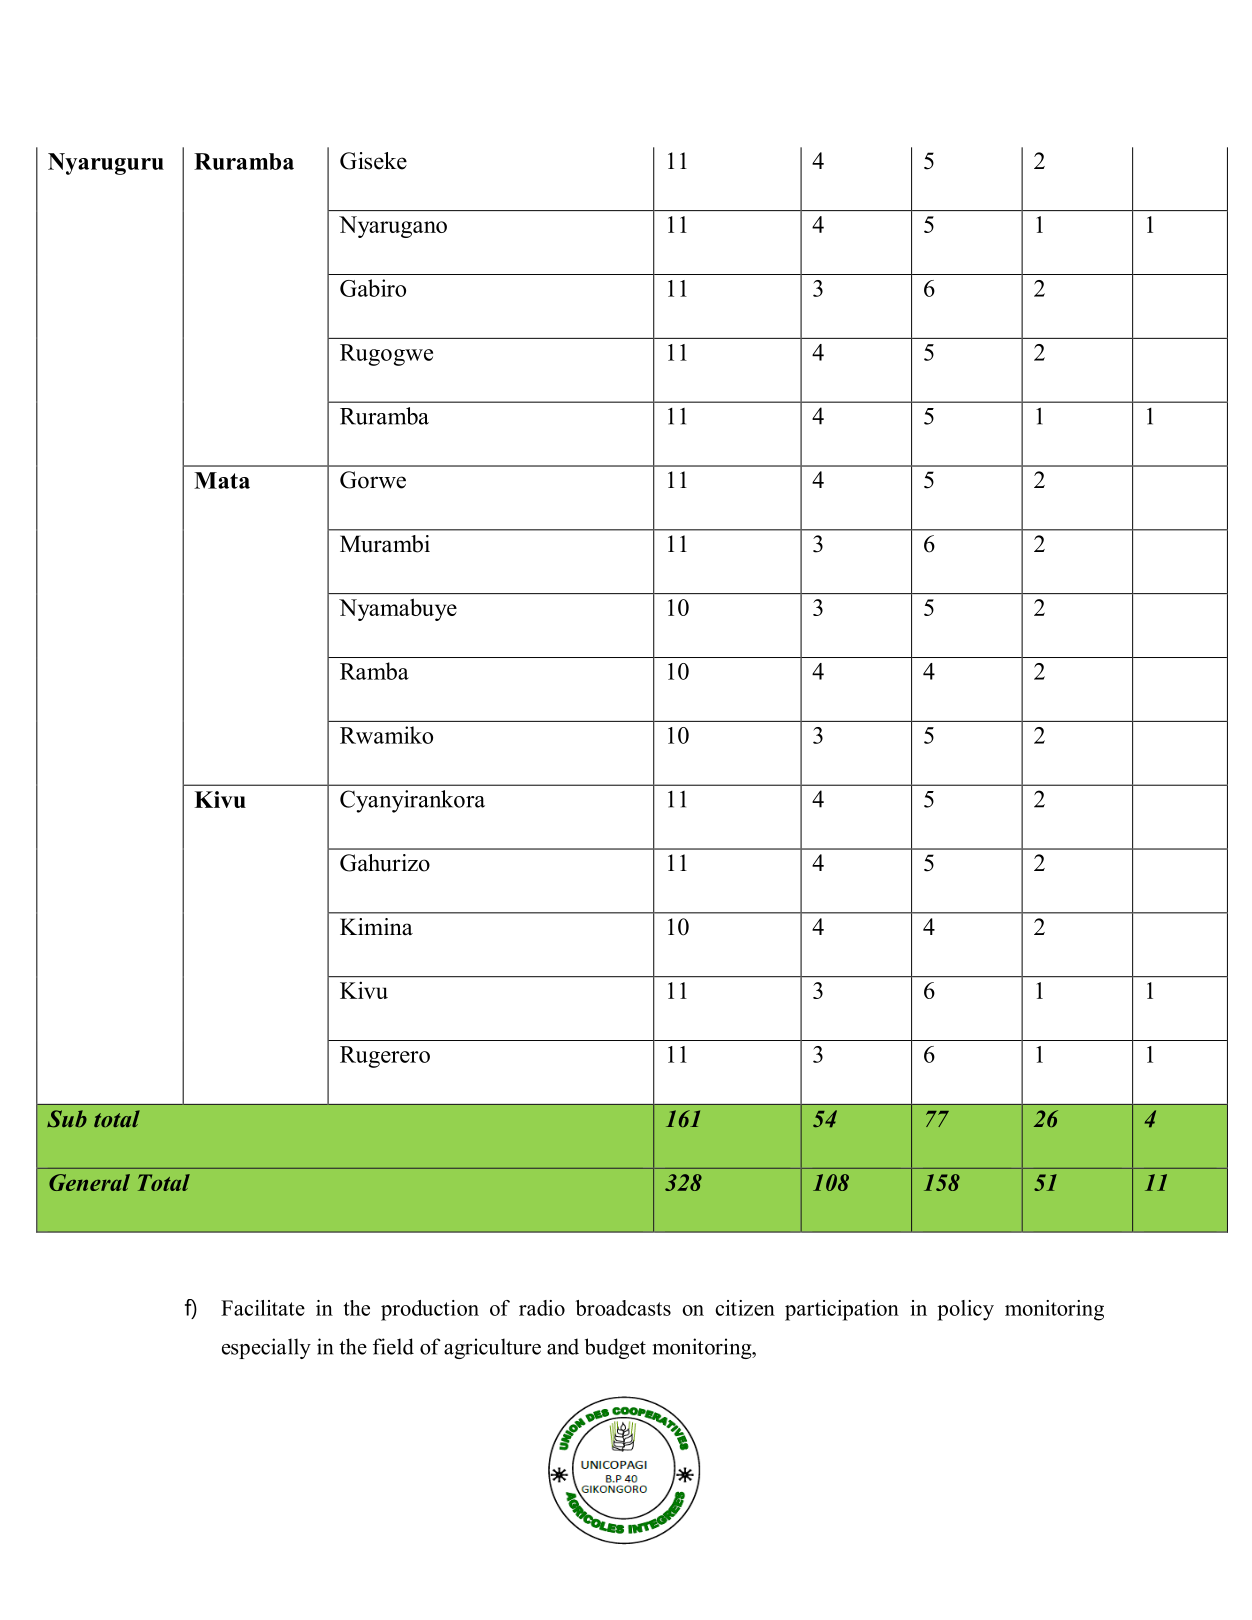 This screenshot has width=1252, height=1620. What do you see at coordinates (266, 1348) in the screenshot?
I see `especially` at bounding box center [266, 1348].
